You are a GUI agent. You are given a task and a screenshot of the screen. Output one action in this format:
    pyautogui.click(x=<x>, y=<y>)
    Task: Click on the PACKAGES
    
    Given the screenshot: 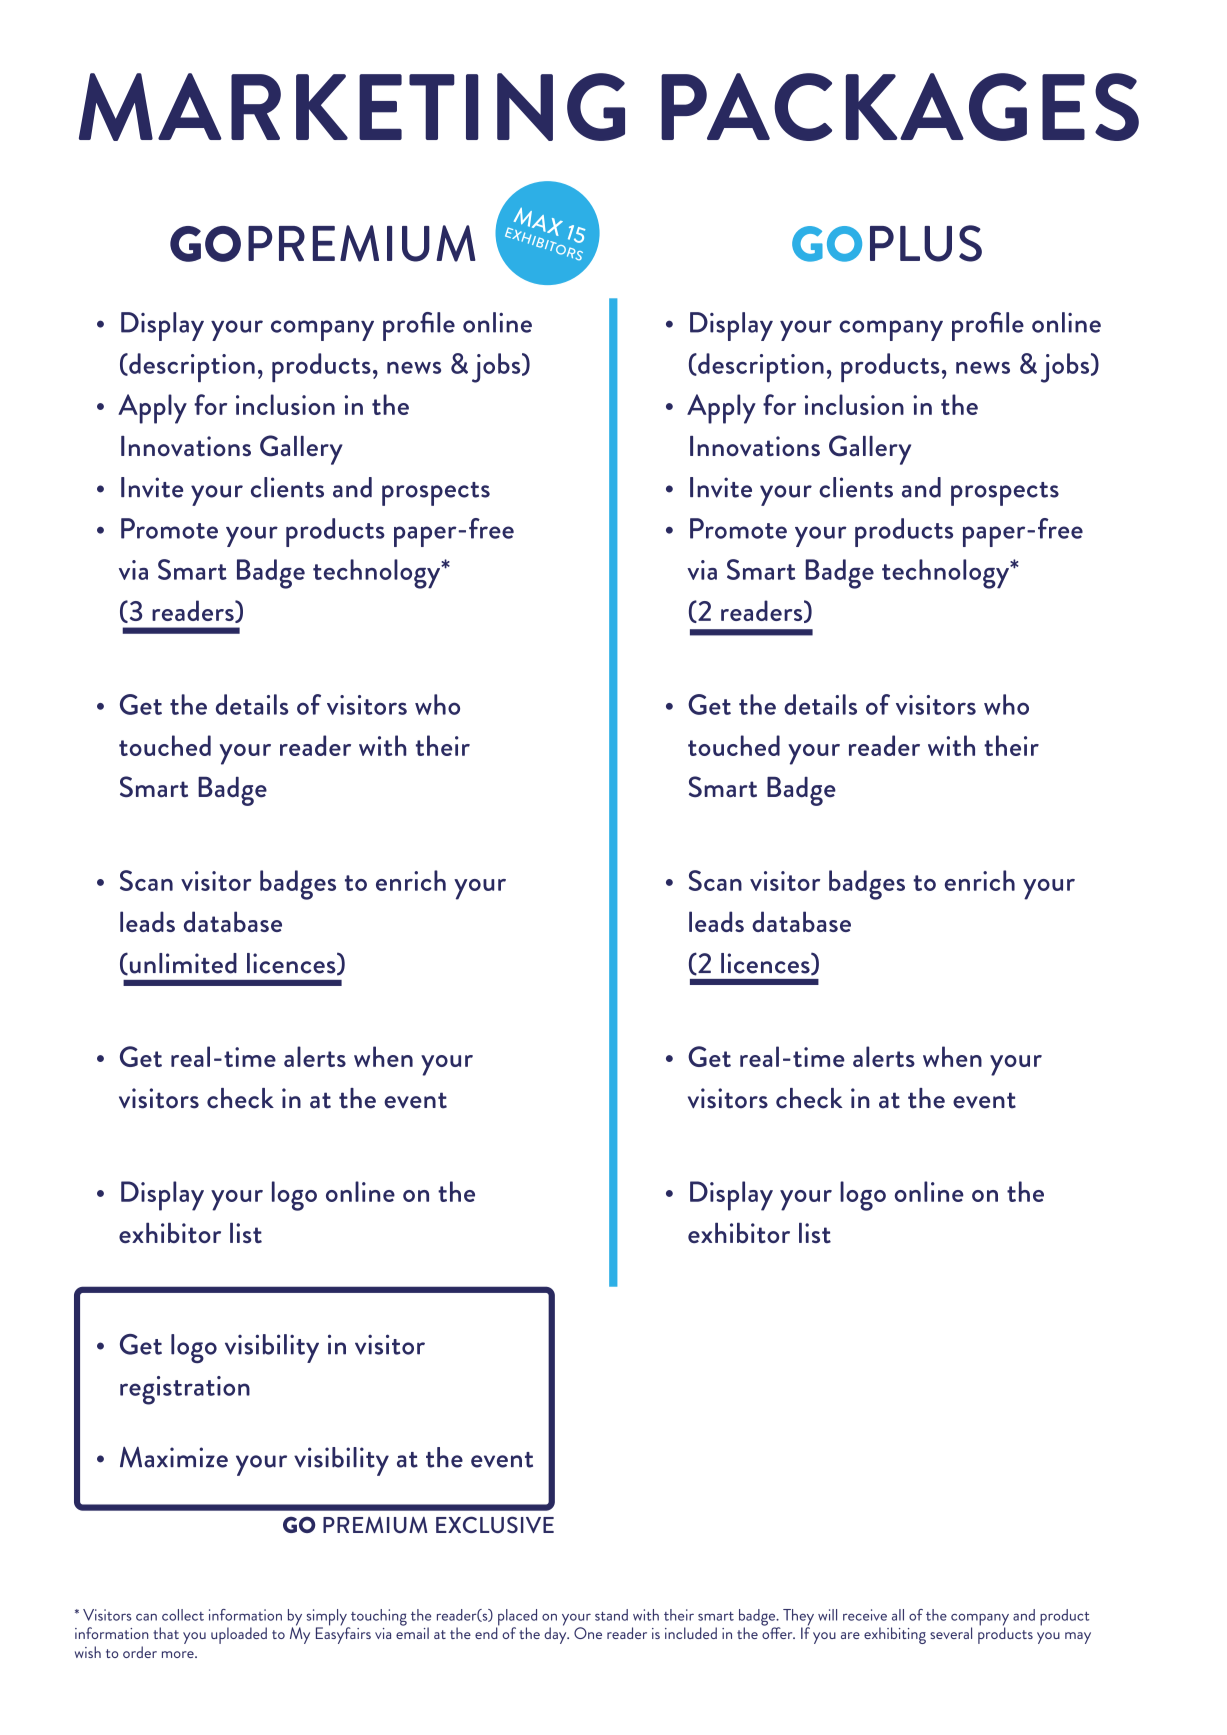 What is the action you would take?
    pyautogui.click(x=900, y=107)
